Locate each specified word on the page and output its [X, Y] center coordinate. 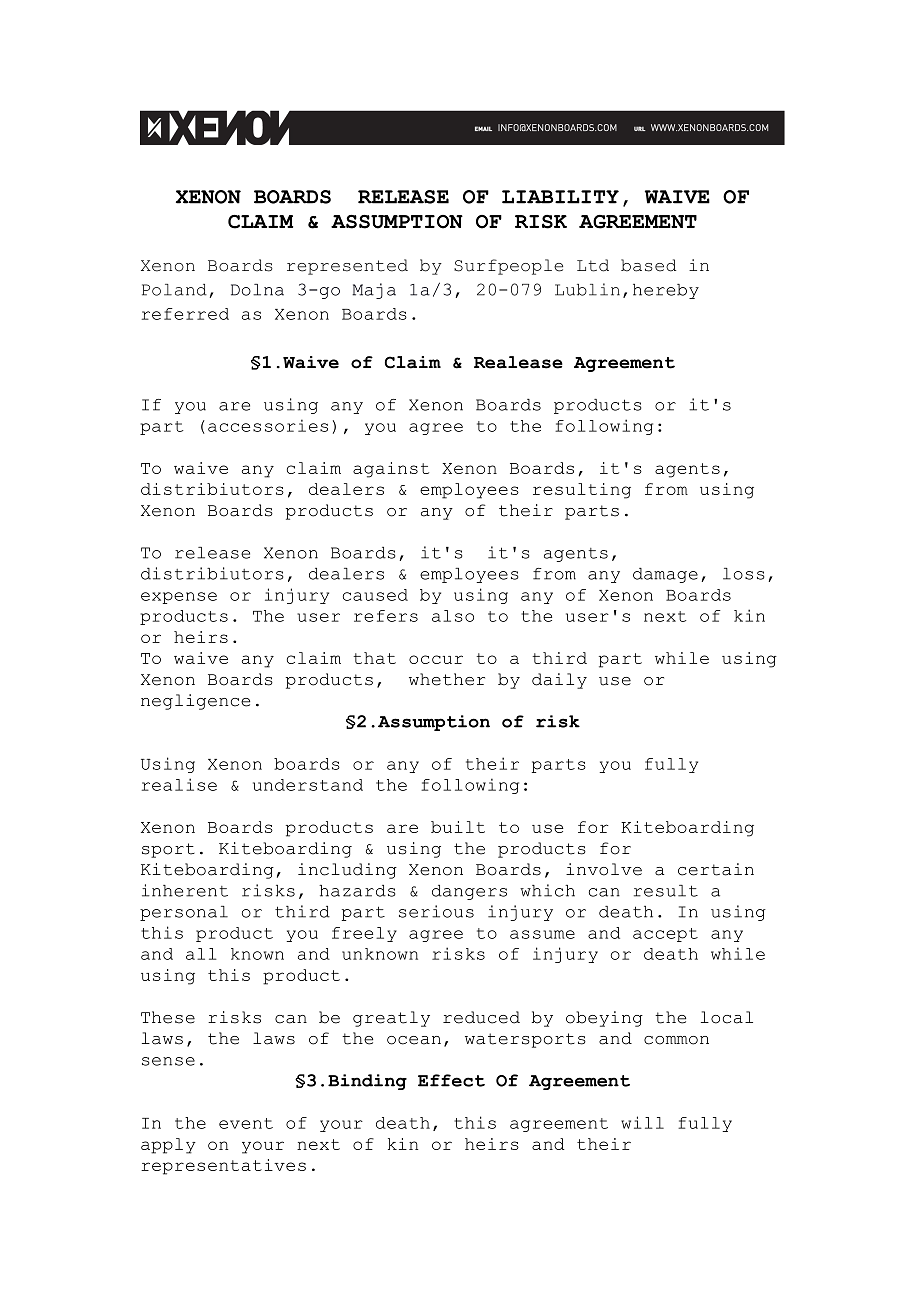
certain [716, 869]
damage [665, 575]
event [246, 1123]
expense [179, 598]
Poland [174, 290]
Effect [451, 1080]
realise [179, 784]
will [642, 1122]
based [648, 265]
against [391, 470]
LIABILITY [560, 197]
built [458, 827]
